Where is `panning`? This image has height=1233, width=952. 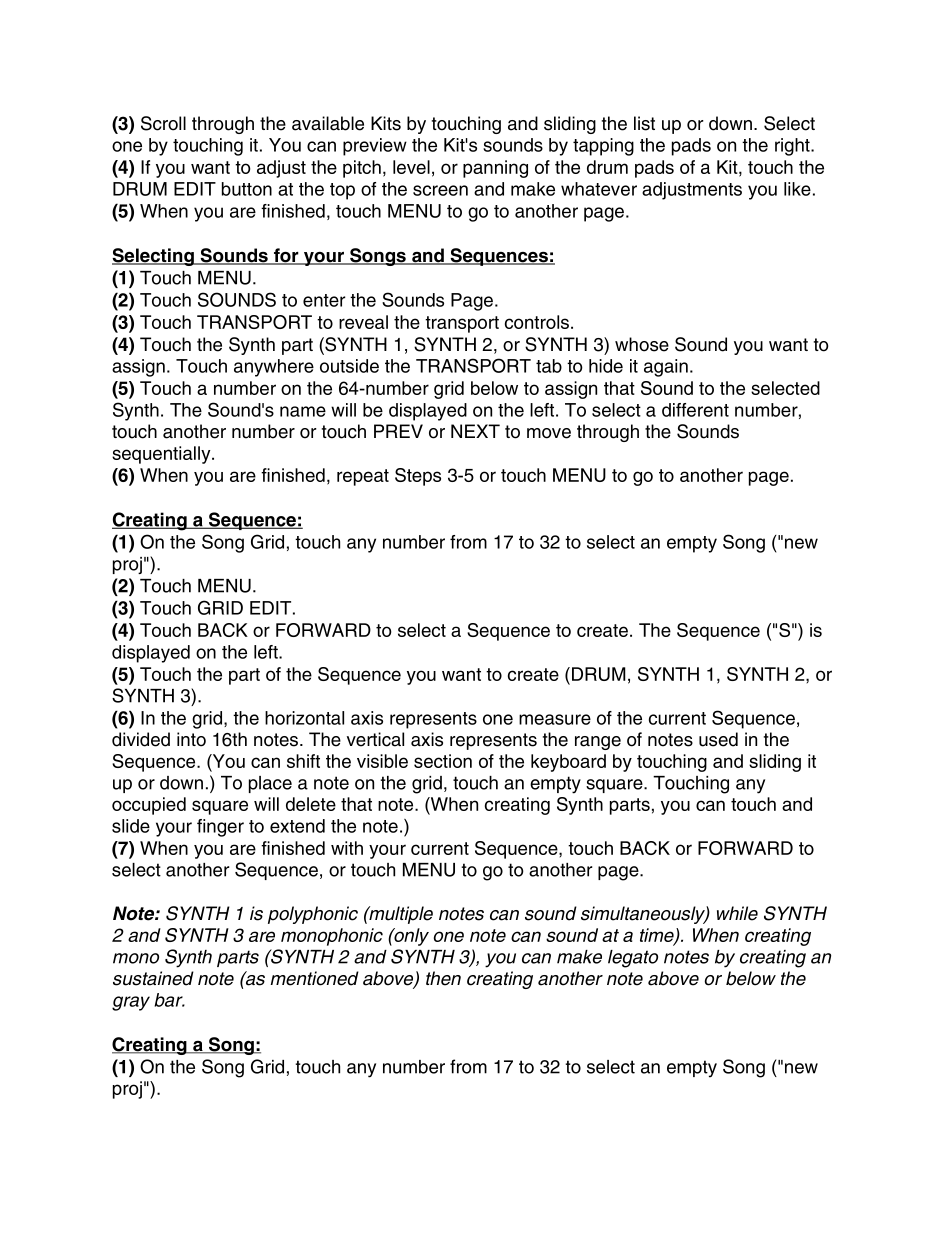
panning is located at coordinates (495, 169).
